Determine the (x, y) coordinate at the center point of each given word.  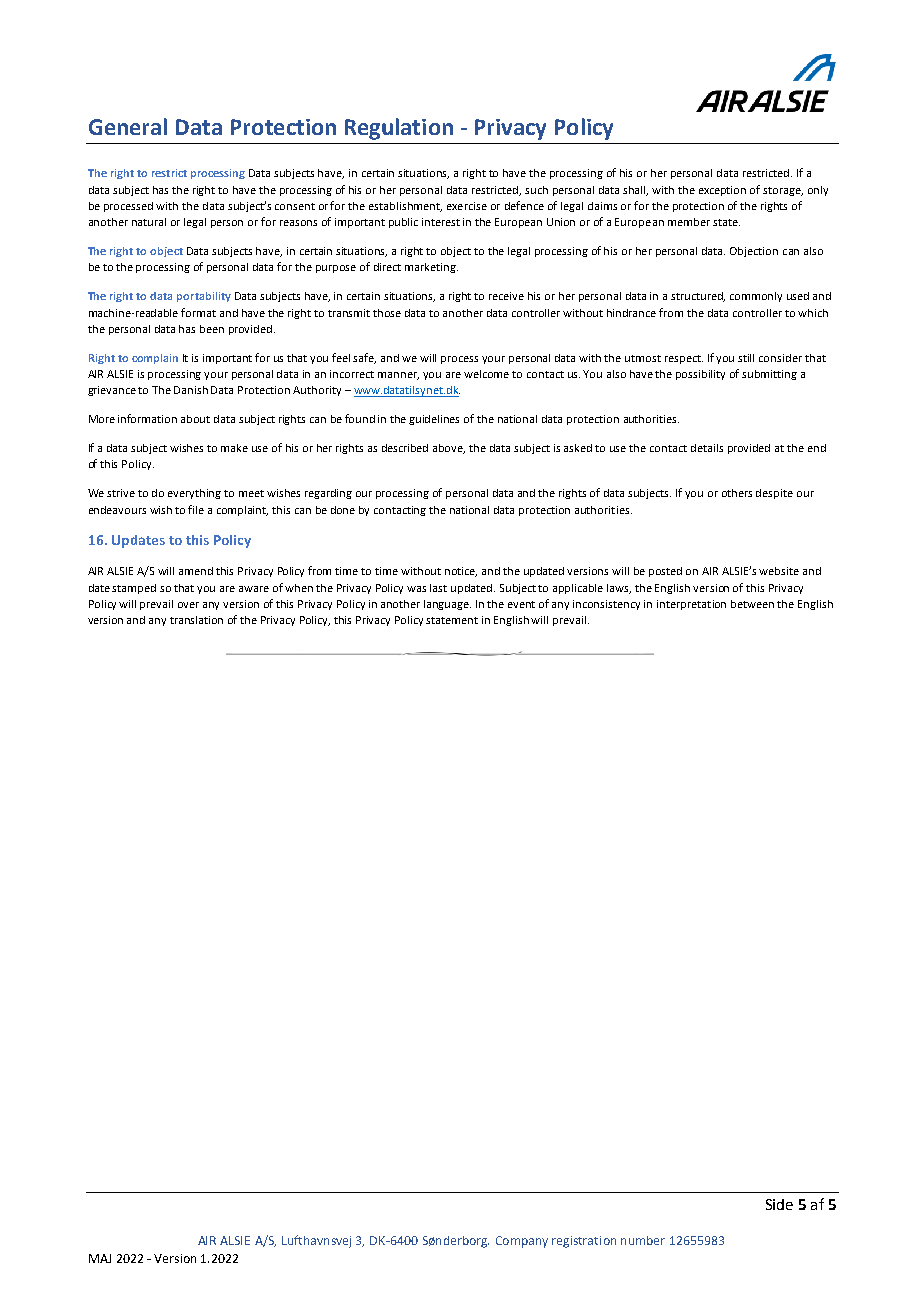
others (737, 493)
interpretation (691, 605)
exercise (467, 206)
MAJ (100, 1258)
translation (196, 620)
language (447, 605)
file (196, 509)
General (128, 126)
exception (722, 191)
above (449, 449)
